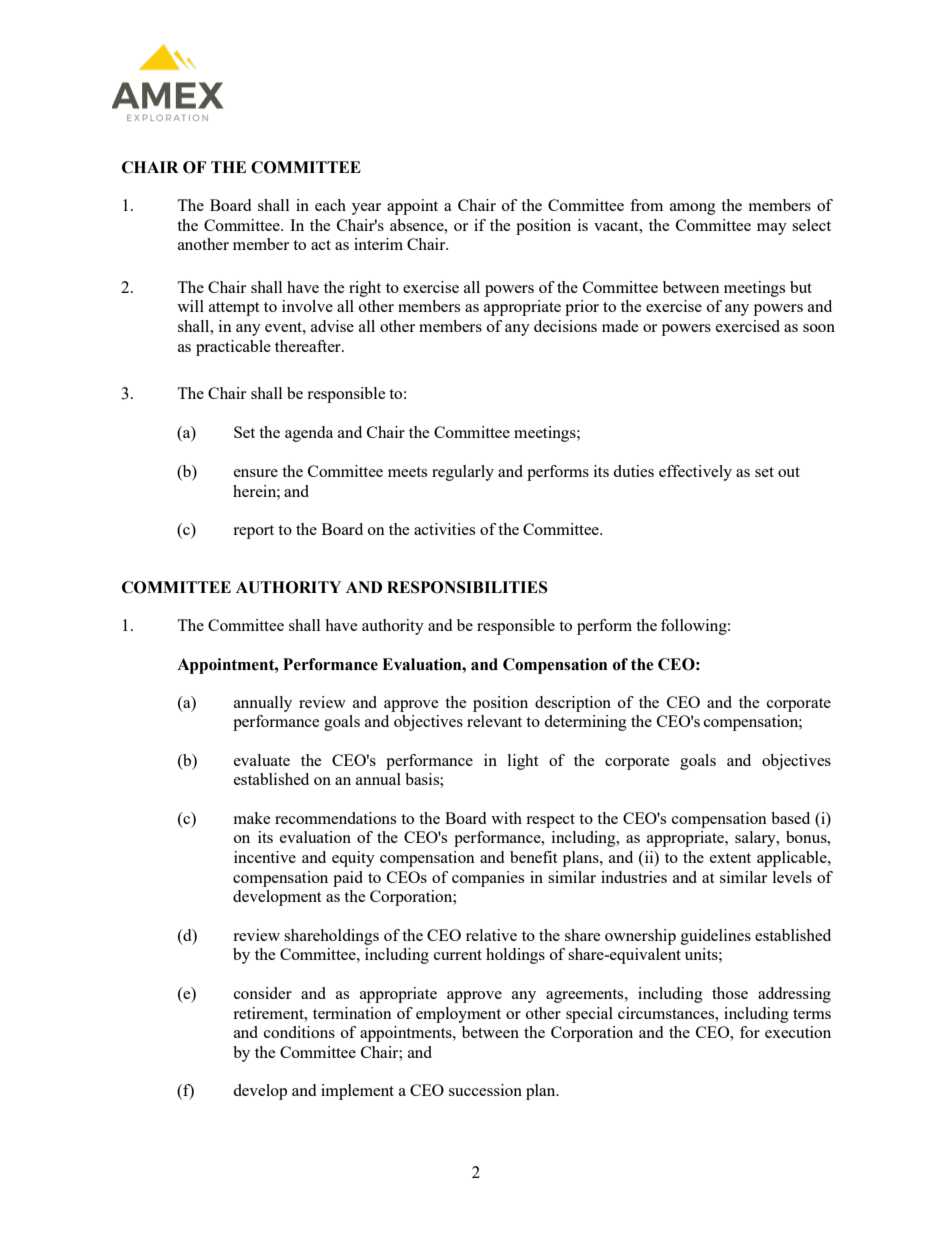 Image resolution: width=952 pixels, height=1233 pixels. What do you see at coordinates (330, 205) in the page?
I see `each` at bounding box center [330, 205].
